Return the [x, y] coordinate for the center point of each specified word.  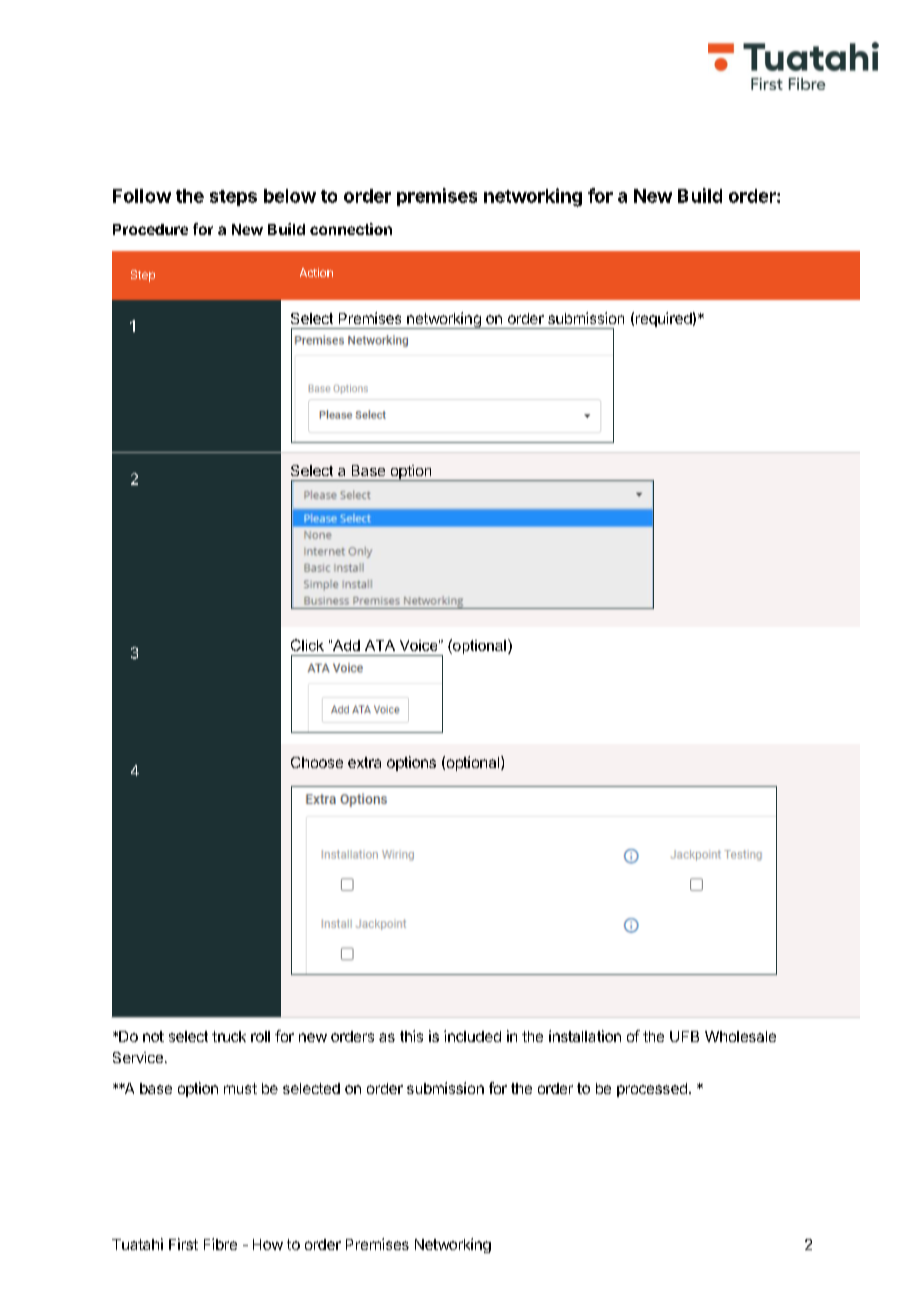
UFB [684, 1036]
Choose [317, 762]
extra [364, 762]
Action [316, 272]
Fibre [220, 1244]
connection [351, 229]
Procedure [150, 229]
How [268, 1244]
